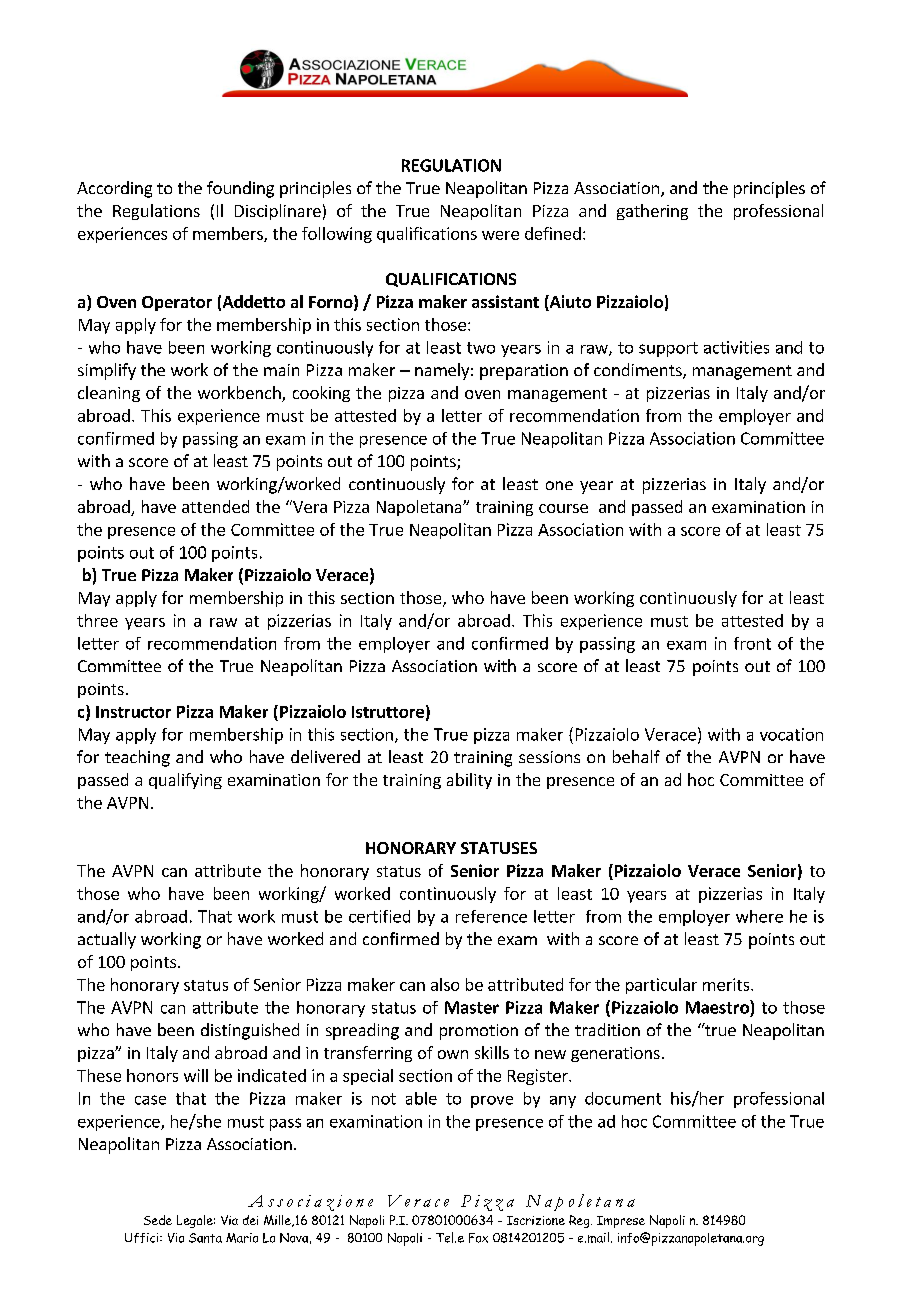 This screenshot has height=1308, width=924. I want to click on founding, so click(240, 189).
